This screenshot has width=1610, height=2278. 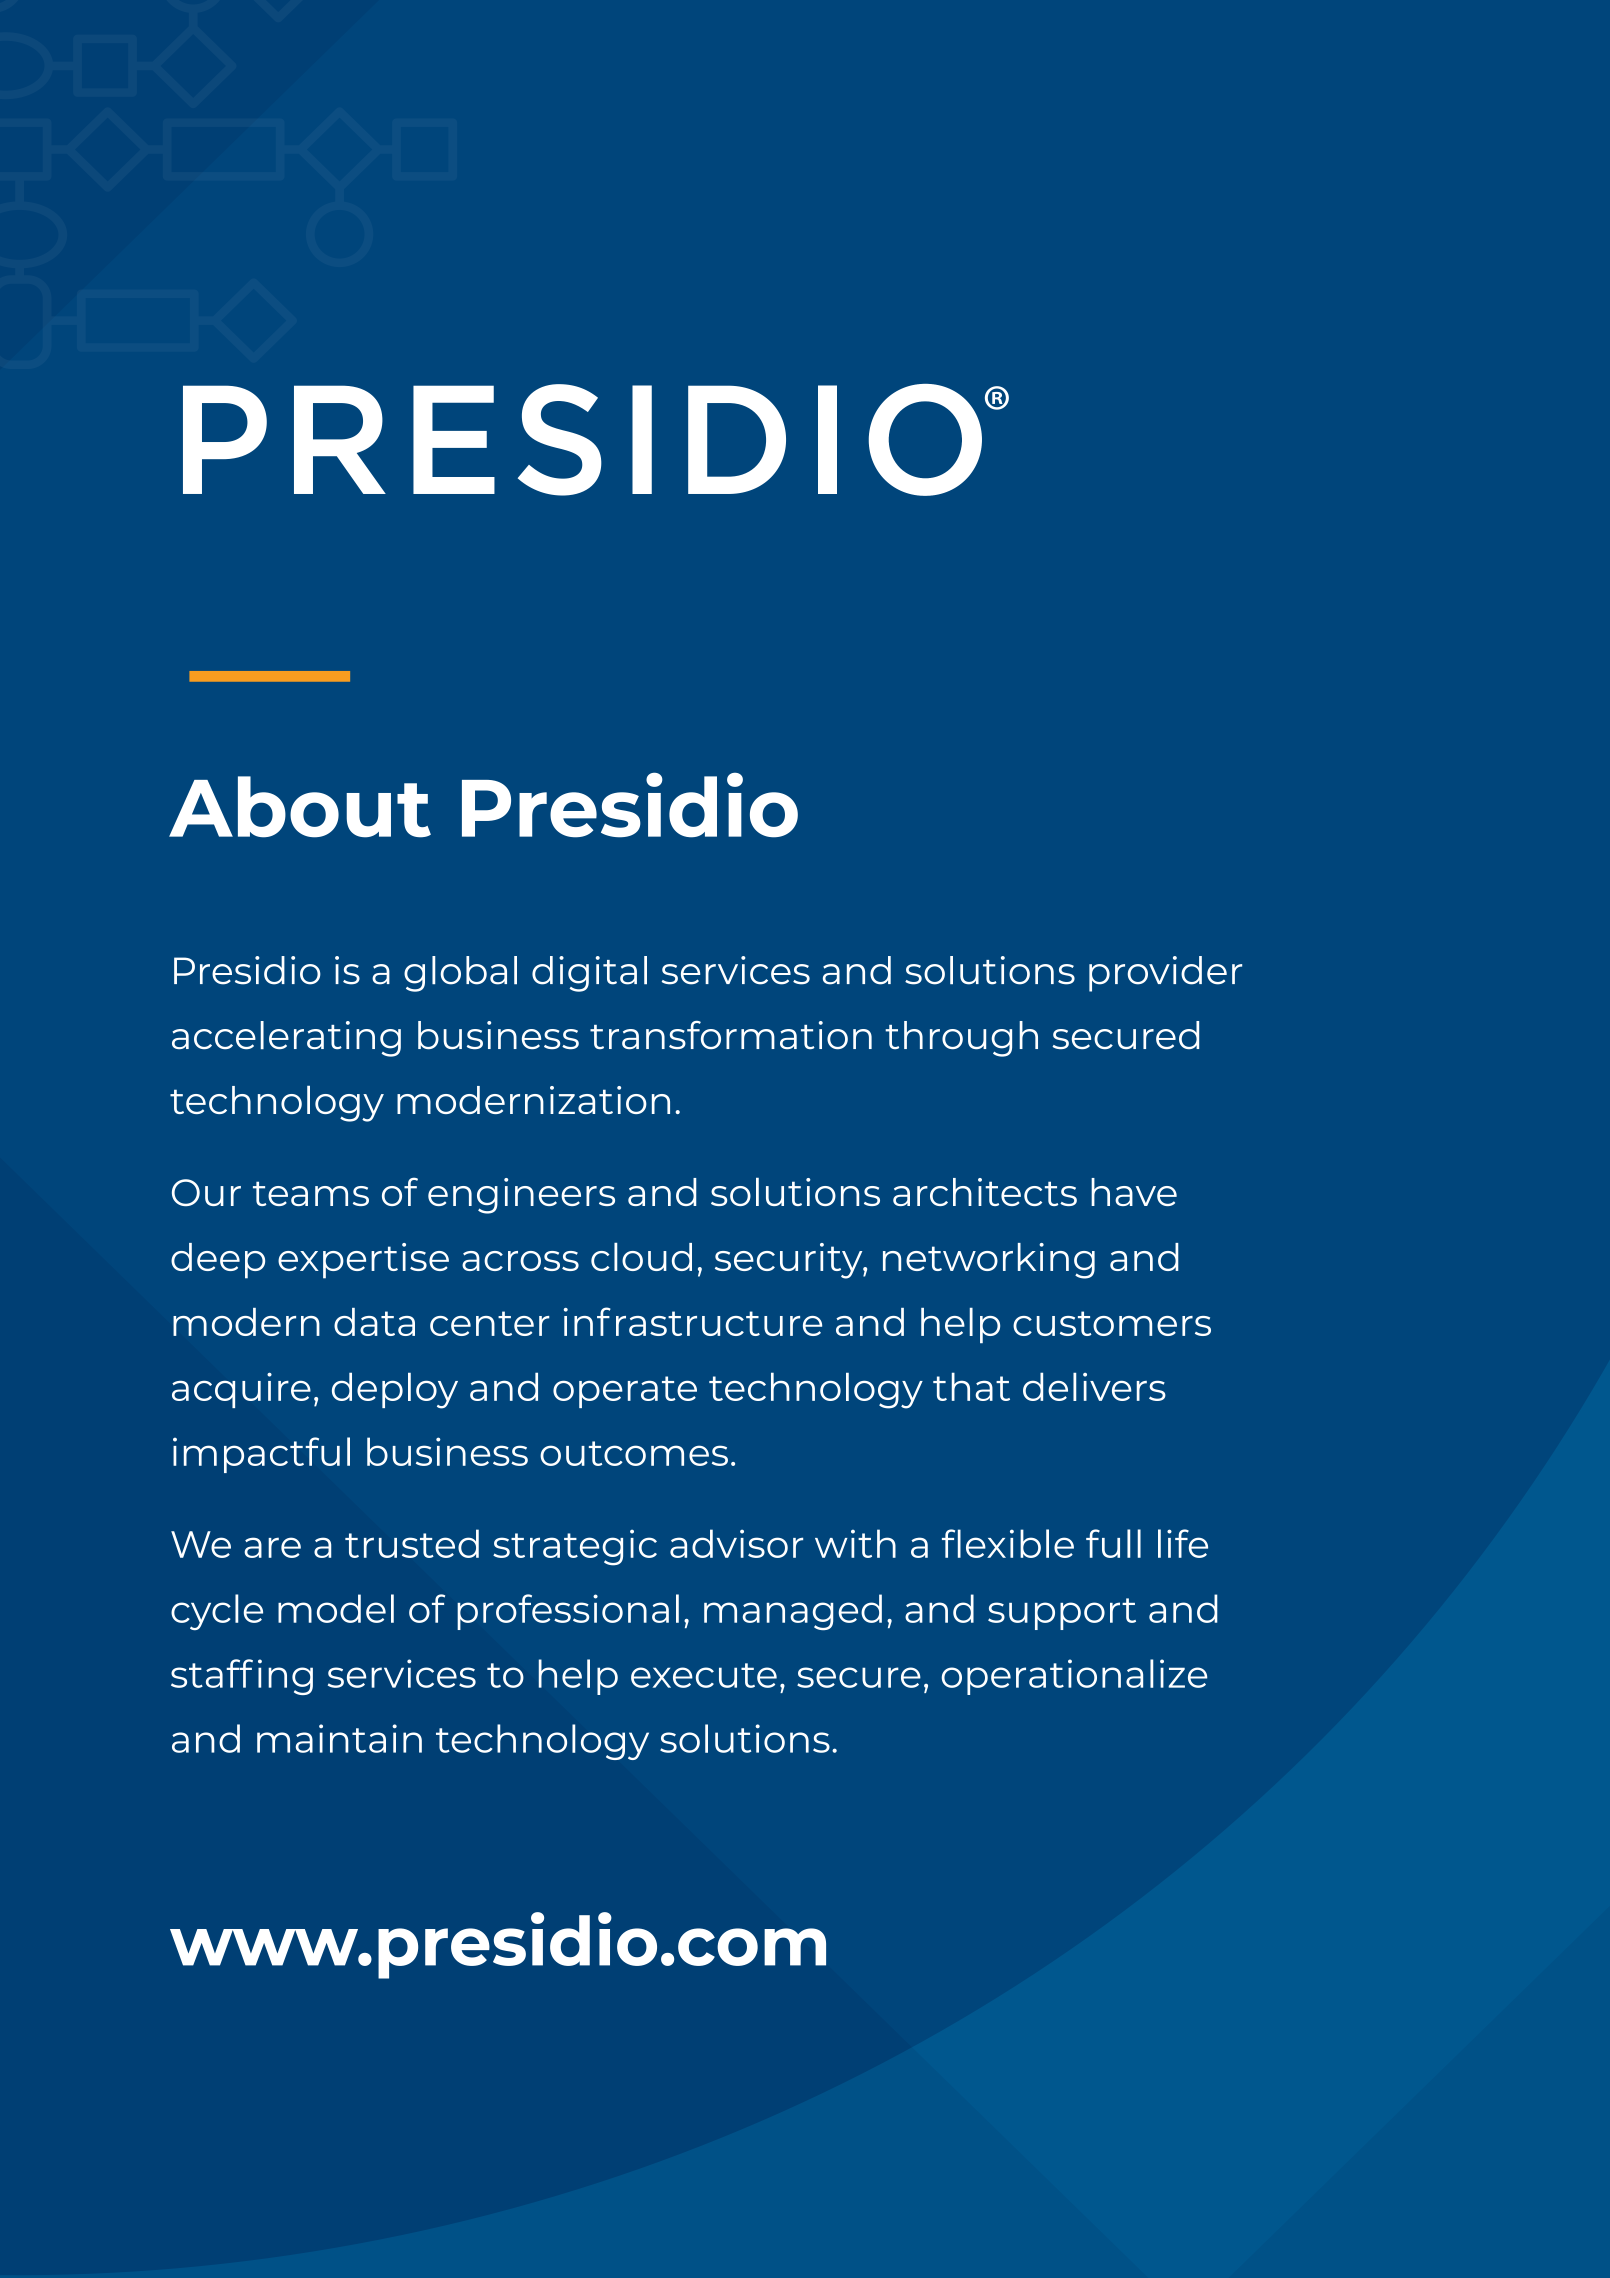 I want to click on maintain, so click(x=339, y=1738).
